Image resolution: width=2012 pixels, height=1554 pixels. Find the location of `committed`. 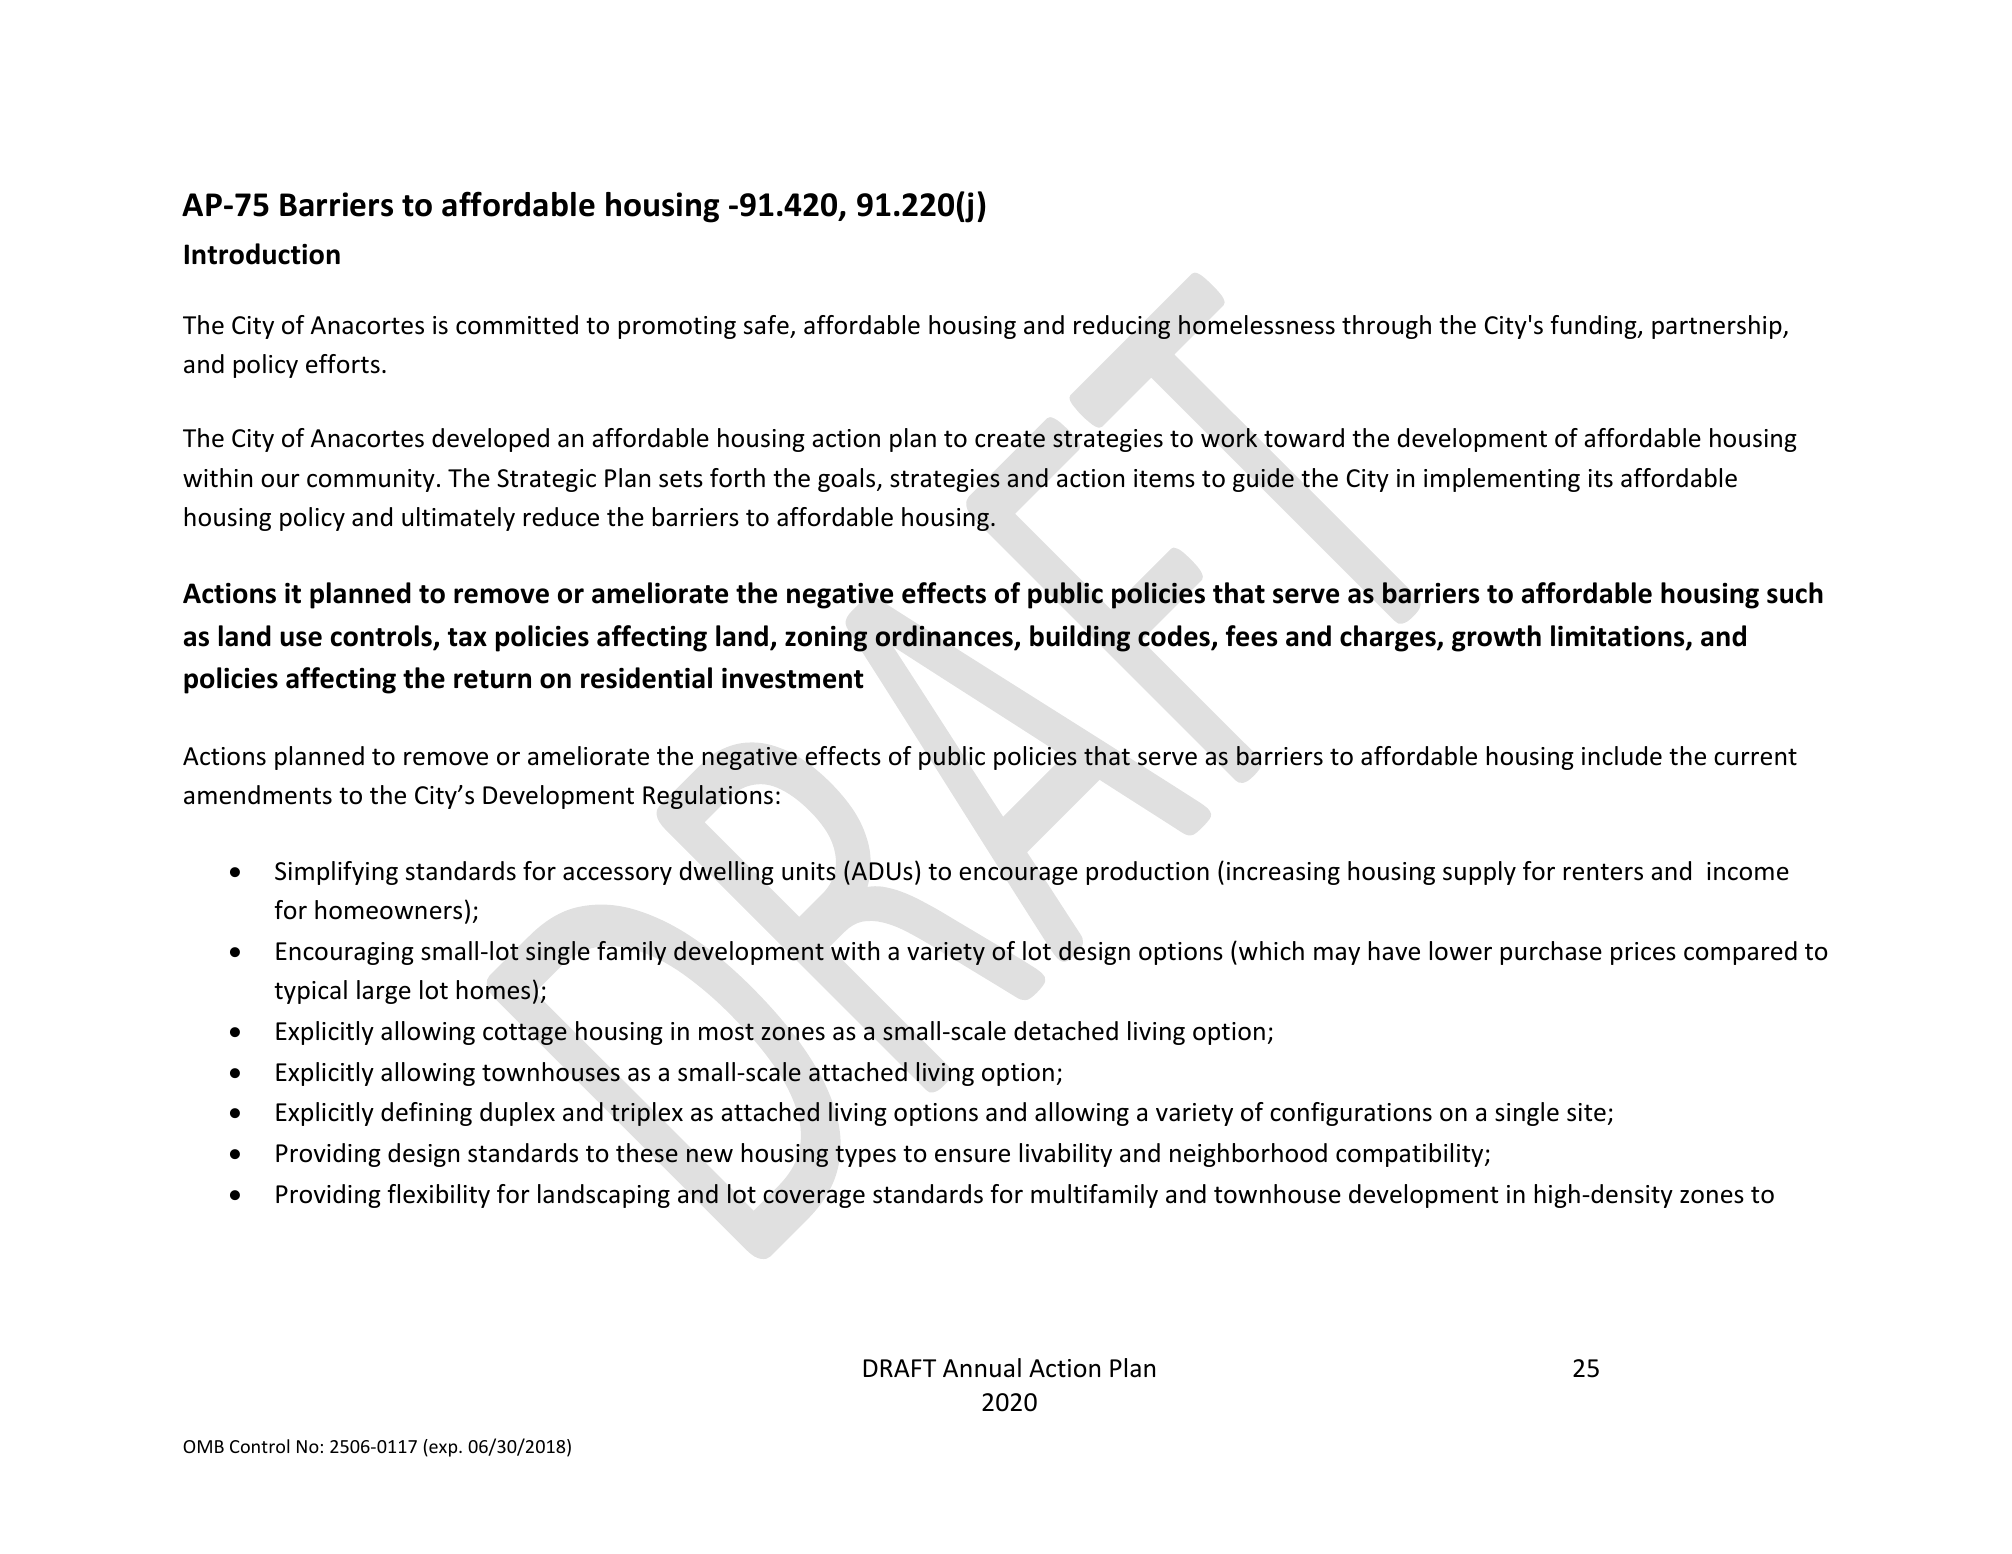

committed is located at coordinates (517, 325).
